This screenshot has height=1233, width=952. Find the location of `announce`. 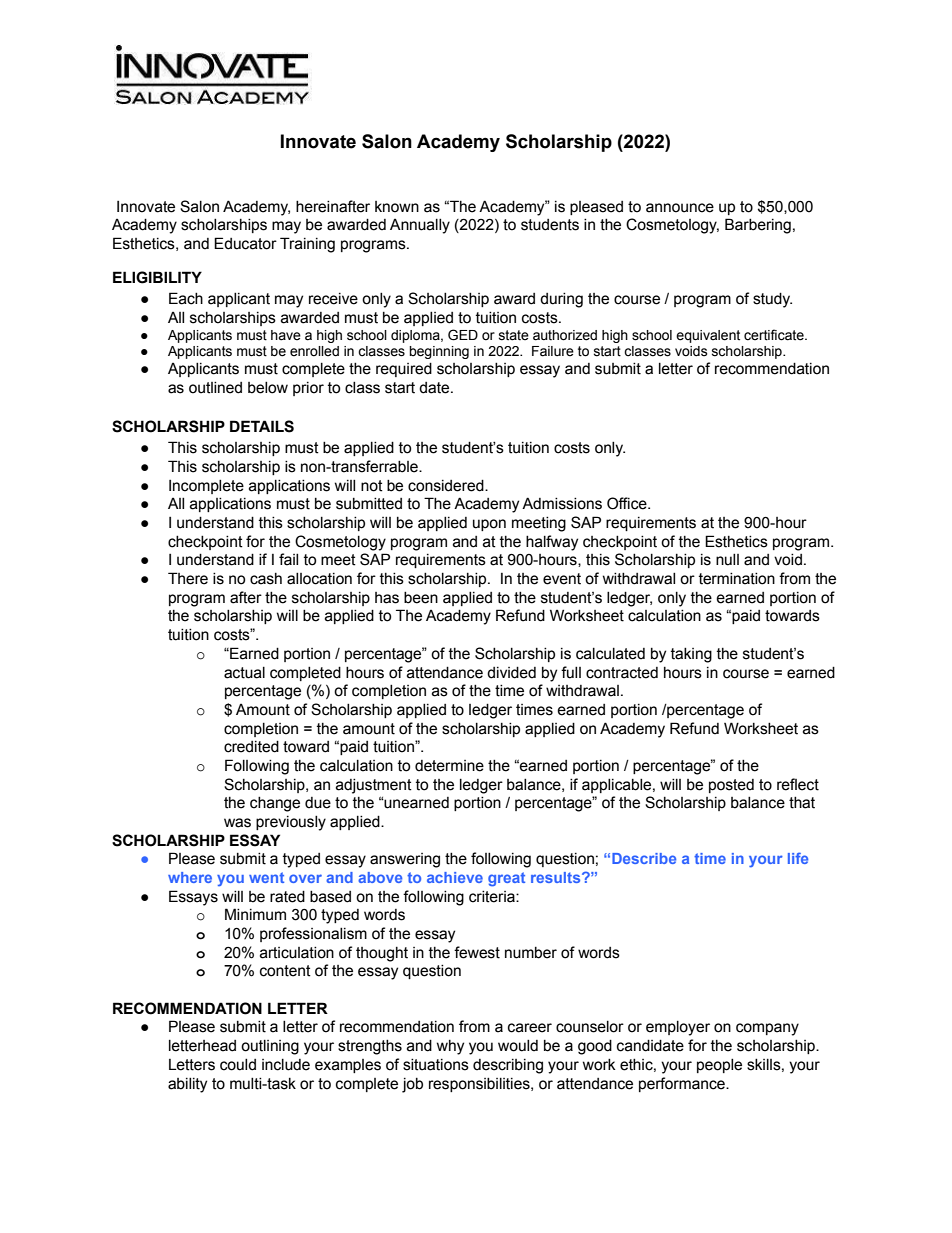

announce is located at coordinates (680, 208).
